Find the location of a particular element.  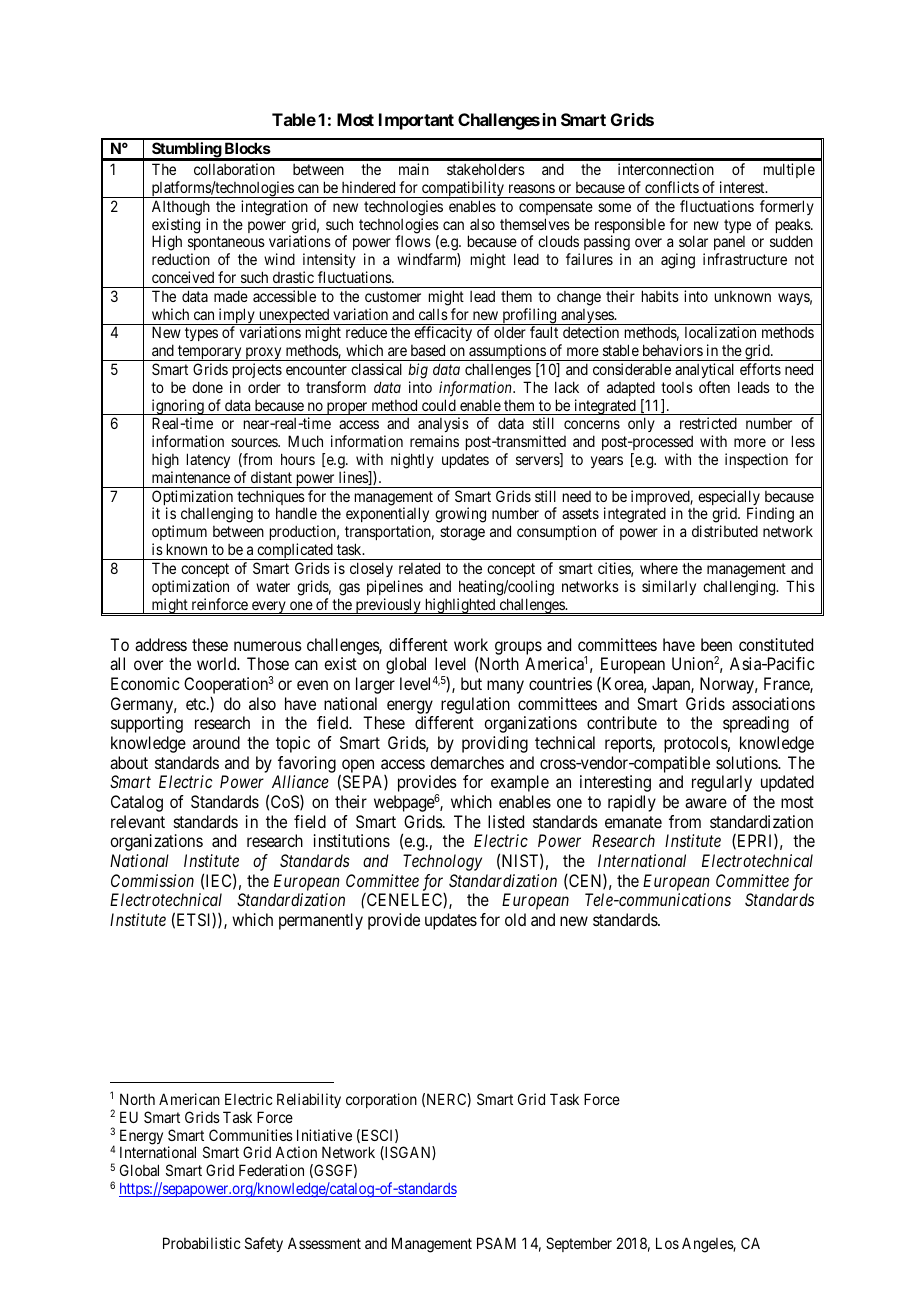

September is located at coordinates (579, 1244).
